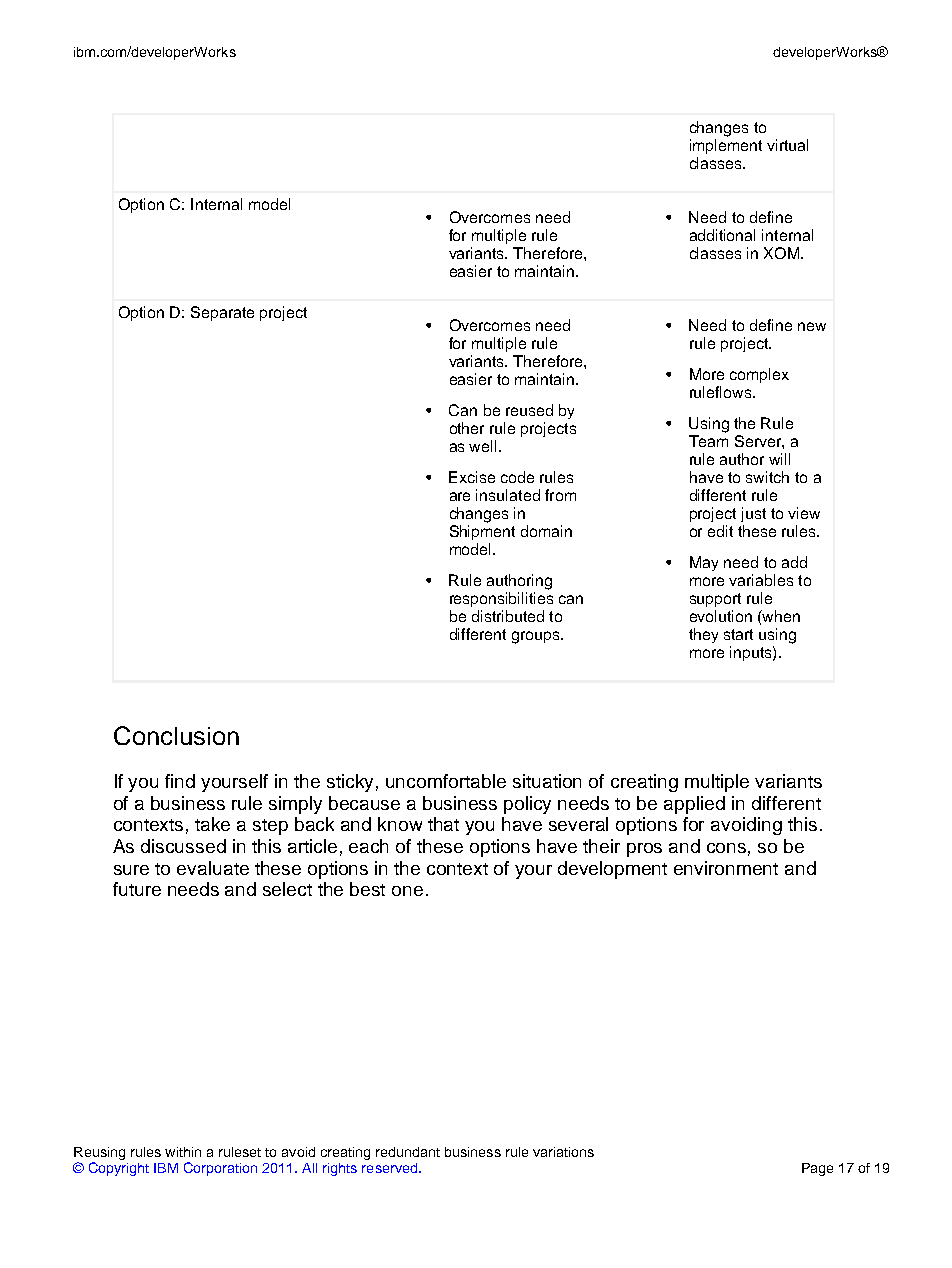 The height and width of the screenshot is (1268, 952). Describe the element at coordinates (738, 634) in the screenshot. I see `start` at that location.
